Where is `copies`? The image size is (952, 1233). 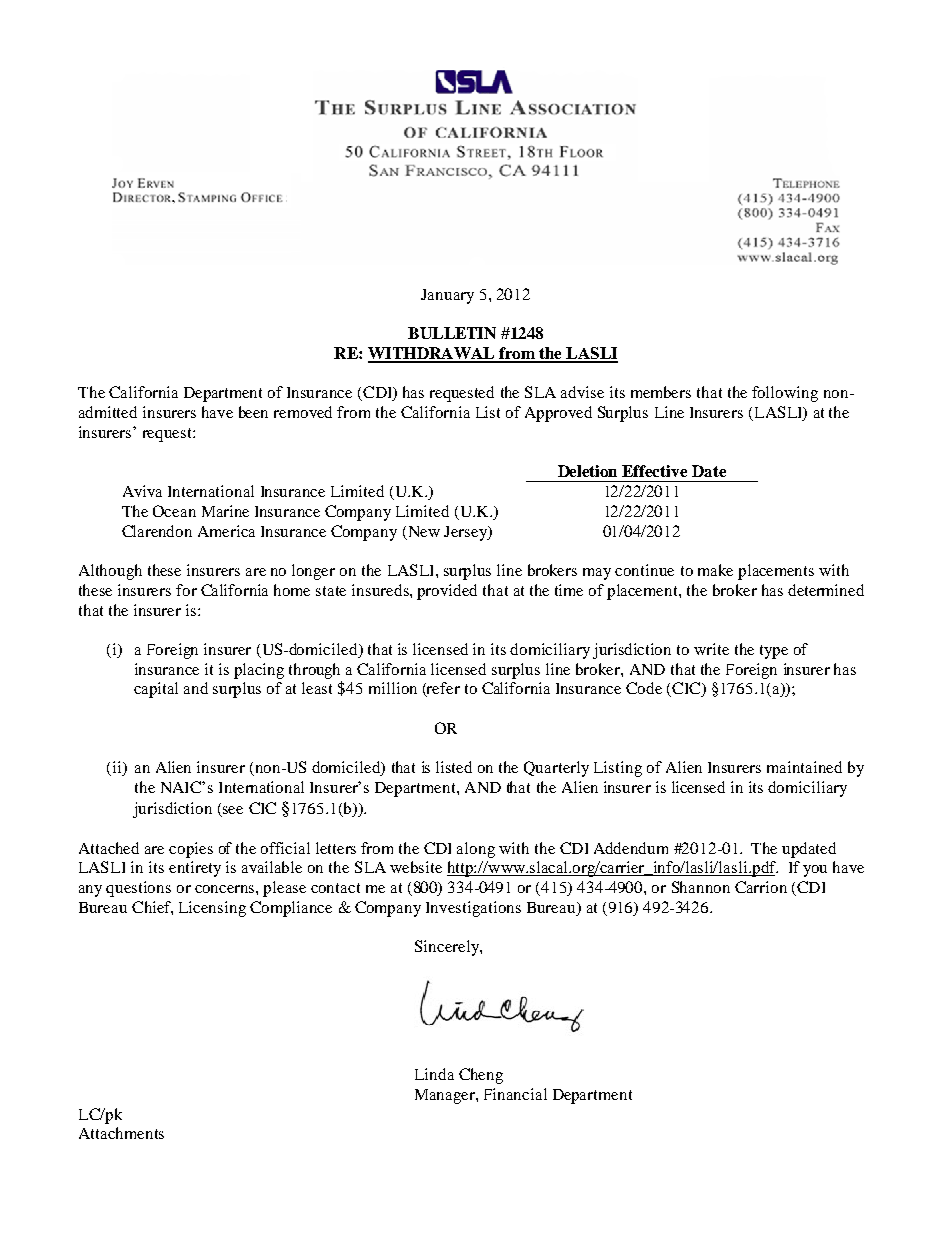
copies is located at coordinates (191, 850).
